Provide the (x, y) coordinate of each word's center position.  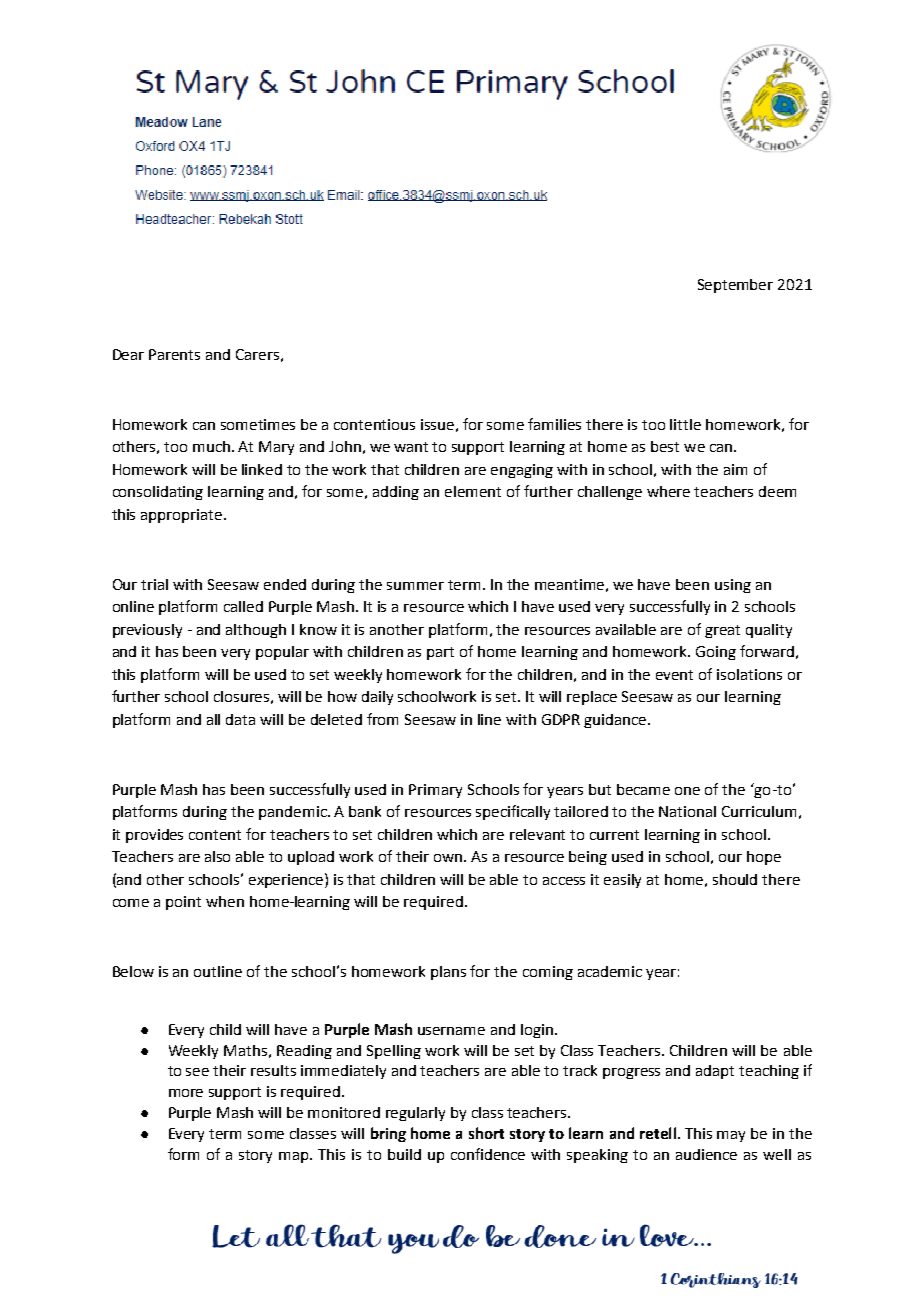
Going (716, 653)
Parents (174, 354)
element (473, 491)
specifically (513, 812)
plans (448, 973)
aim (735, 469)
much (213, 446)
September (735, 286)
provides (154, 836)
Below (133, 971)
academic (610, 971)
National (687, 811)
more (186, 1093)
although (256, 631)
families (554, 424)
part (440, 653)
